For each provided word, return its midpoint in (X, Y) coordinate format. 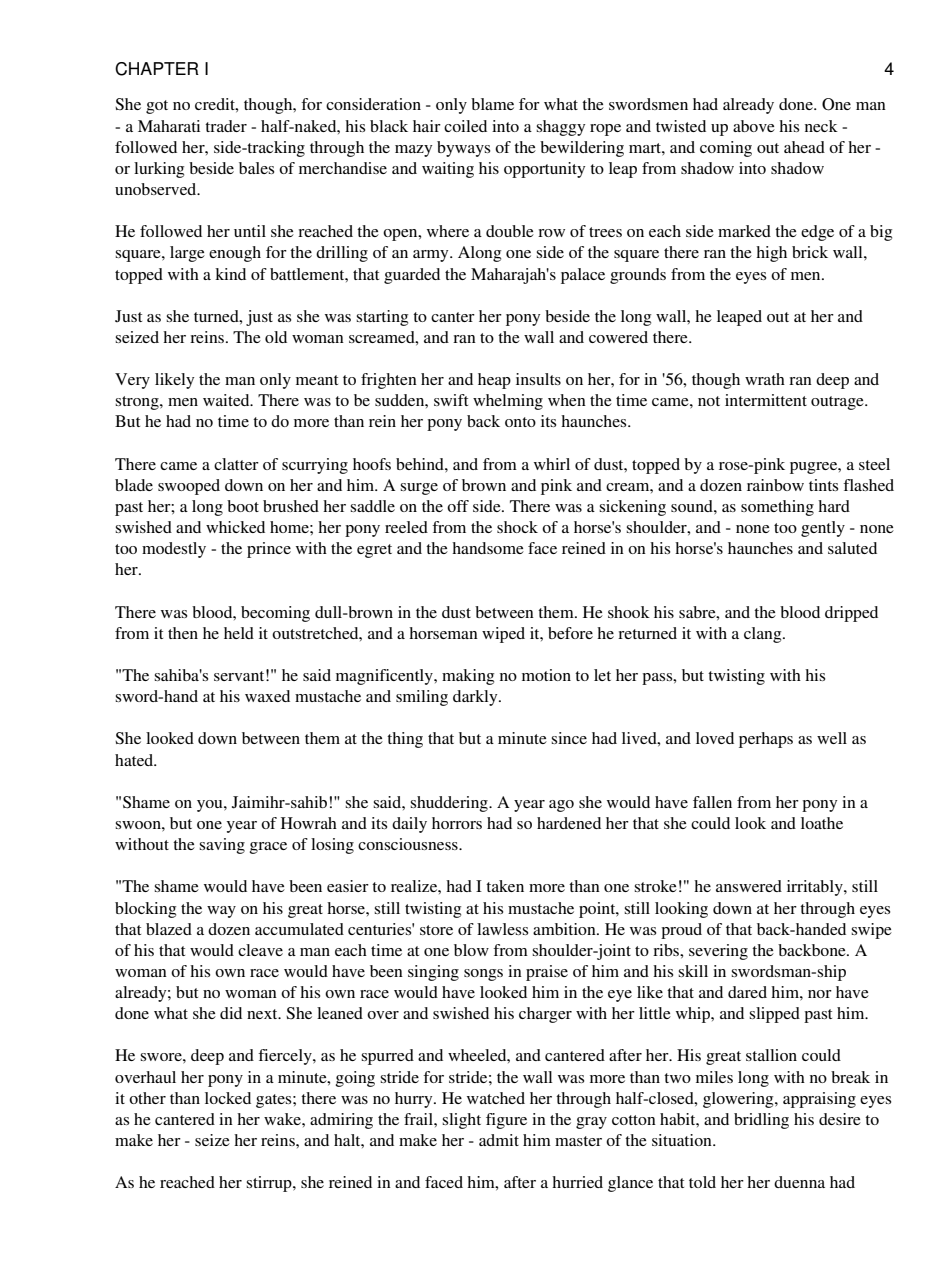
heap (494, 381)
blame (492, 104)
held (239, 633)
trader (226, 126)
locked (228, 1098)
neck (821, 126)
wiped (503, 635)
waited (227, 400)
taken (505, 886)
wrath (765, 379)
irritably (816, 888)
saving (222, 846)
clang (764, 635)
